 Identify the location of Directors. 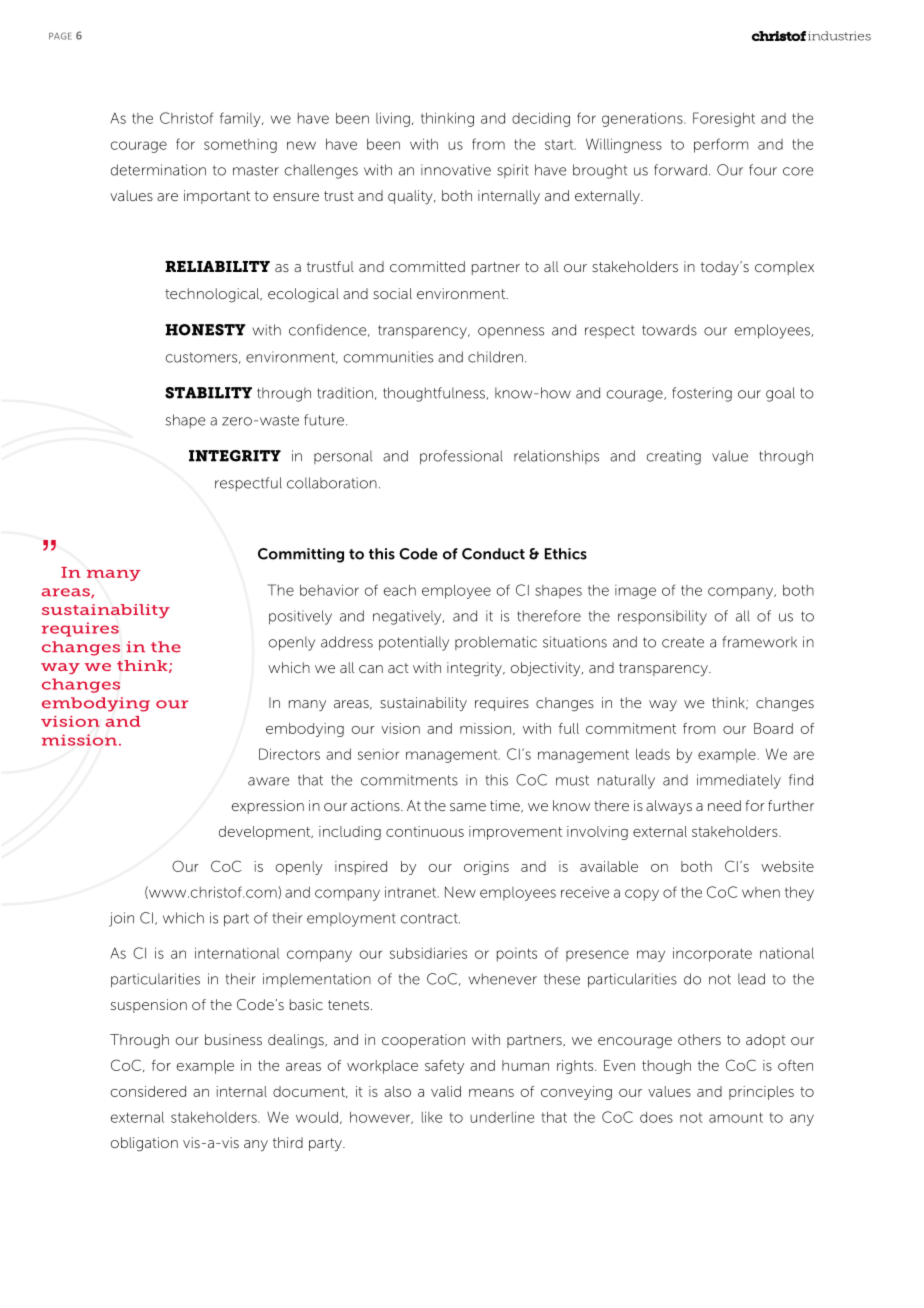
(289, 754).
